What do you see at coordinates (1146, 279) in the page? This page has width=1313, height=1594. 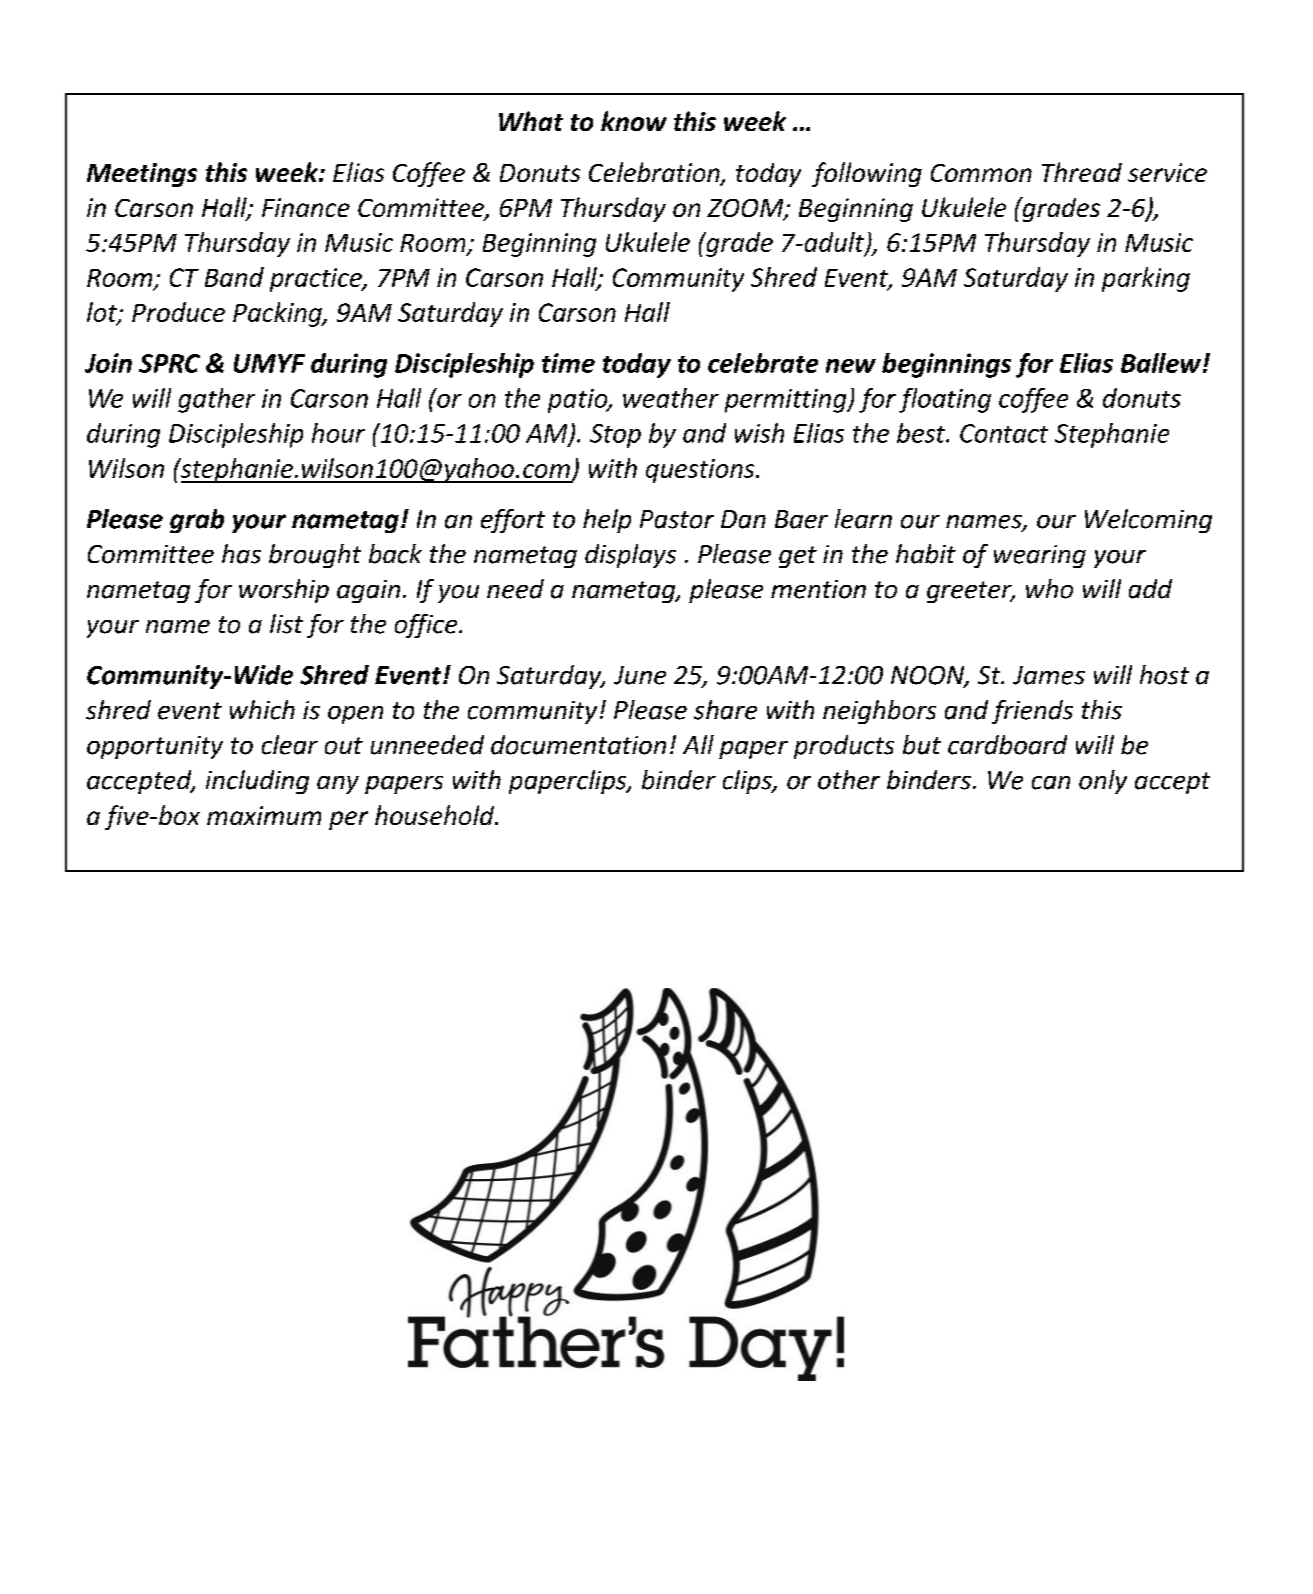 I see `parking` at bounding box center [1146, 279].
